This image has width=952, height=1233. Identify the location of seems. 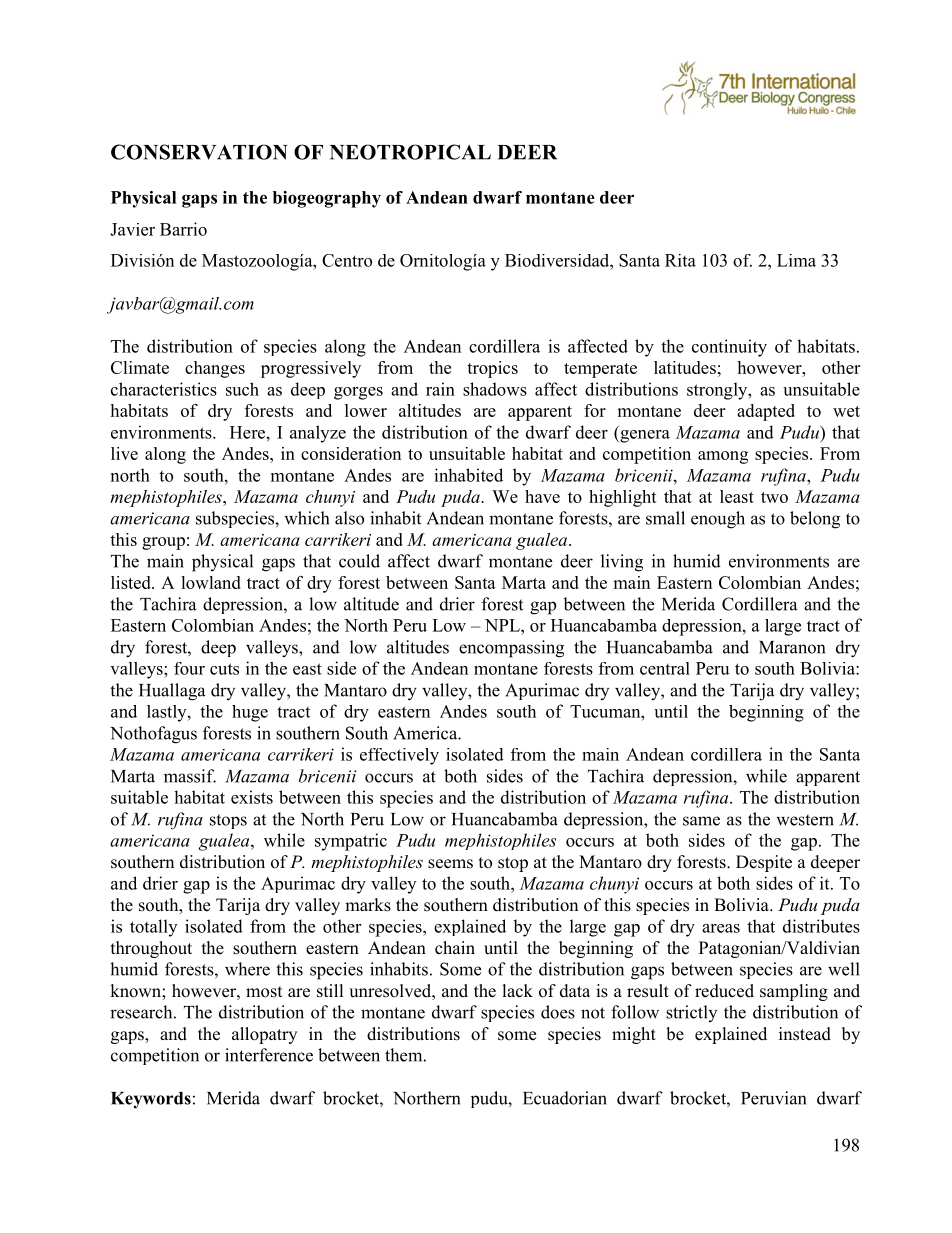
(450, 864).
